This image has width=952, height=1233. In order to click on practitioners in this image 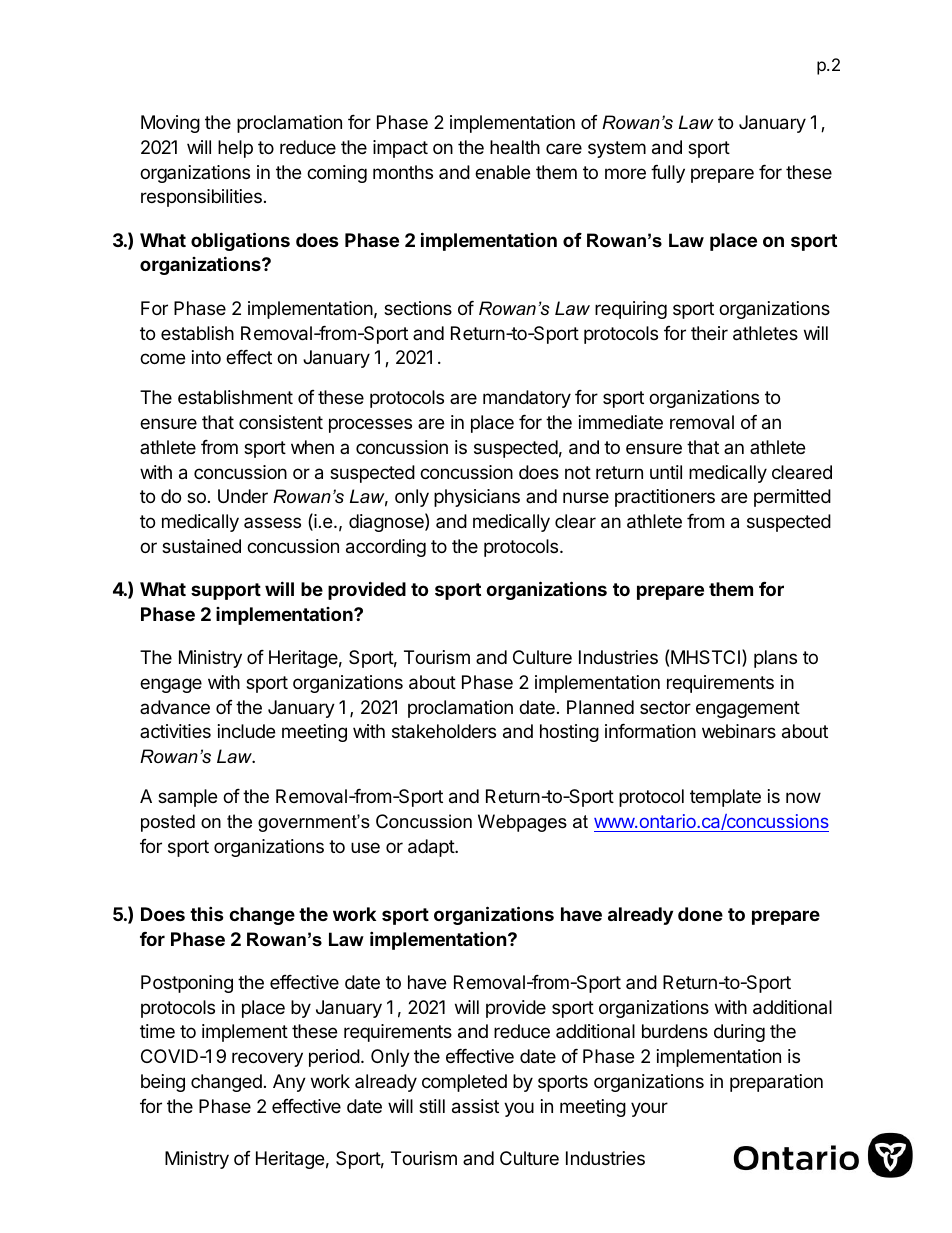, I will do `click(665, 498)`.
